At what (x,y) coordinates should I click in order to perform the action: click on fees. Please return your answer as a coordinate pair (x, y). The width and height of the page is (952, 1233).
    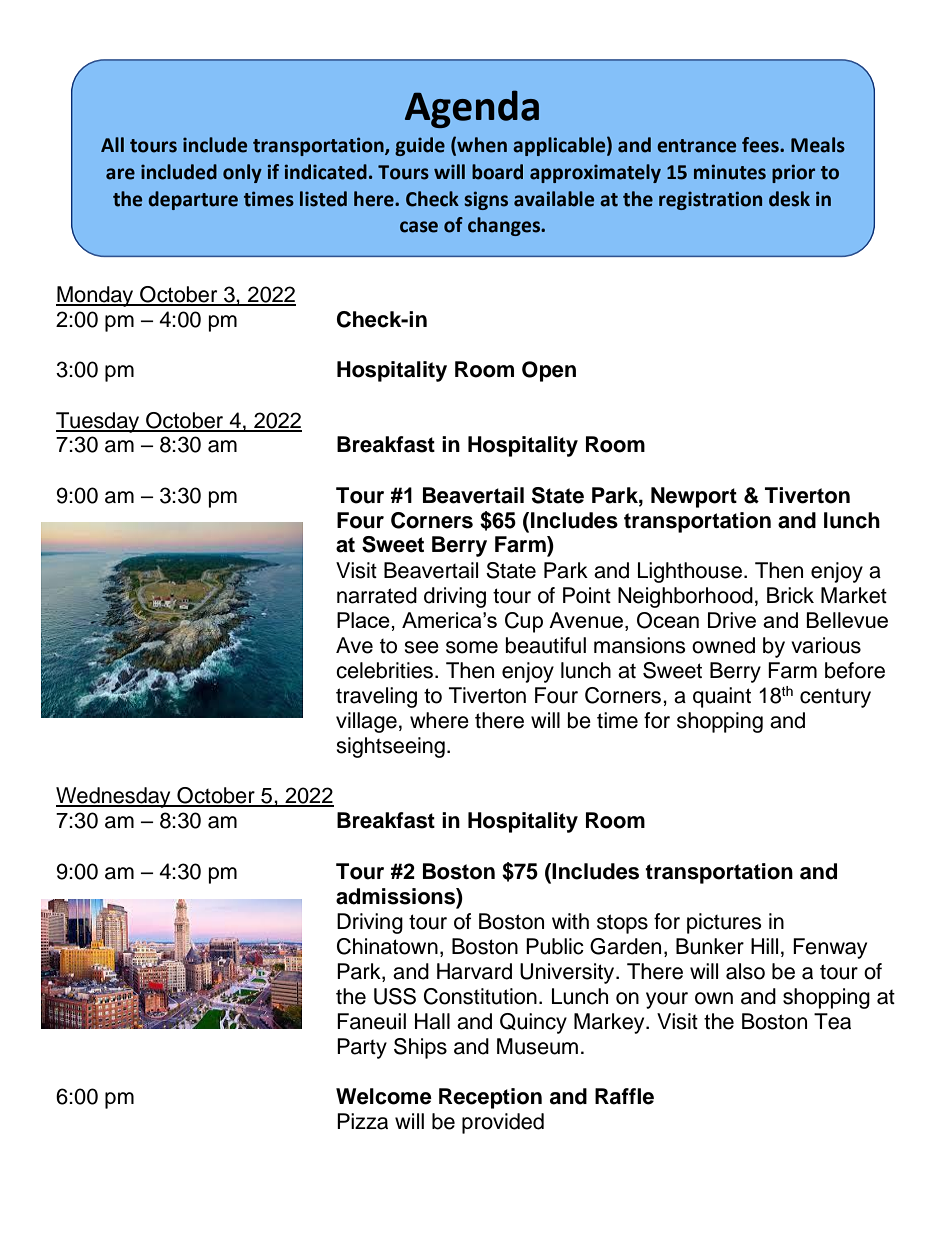
    Looking at the image, I should click on (761, 145).
